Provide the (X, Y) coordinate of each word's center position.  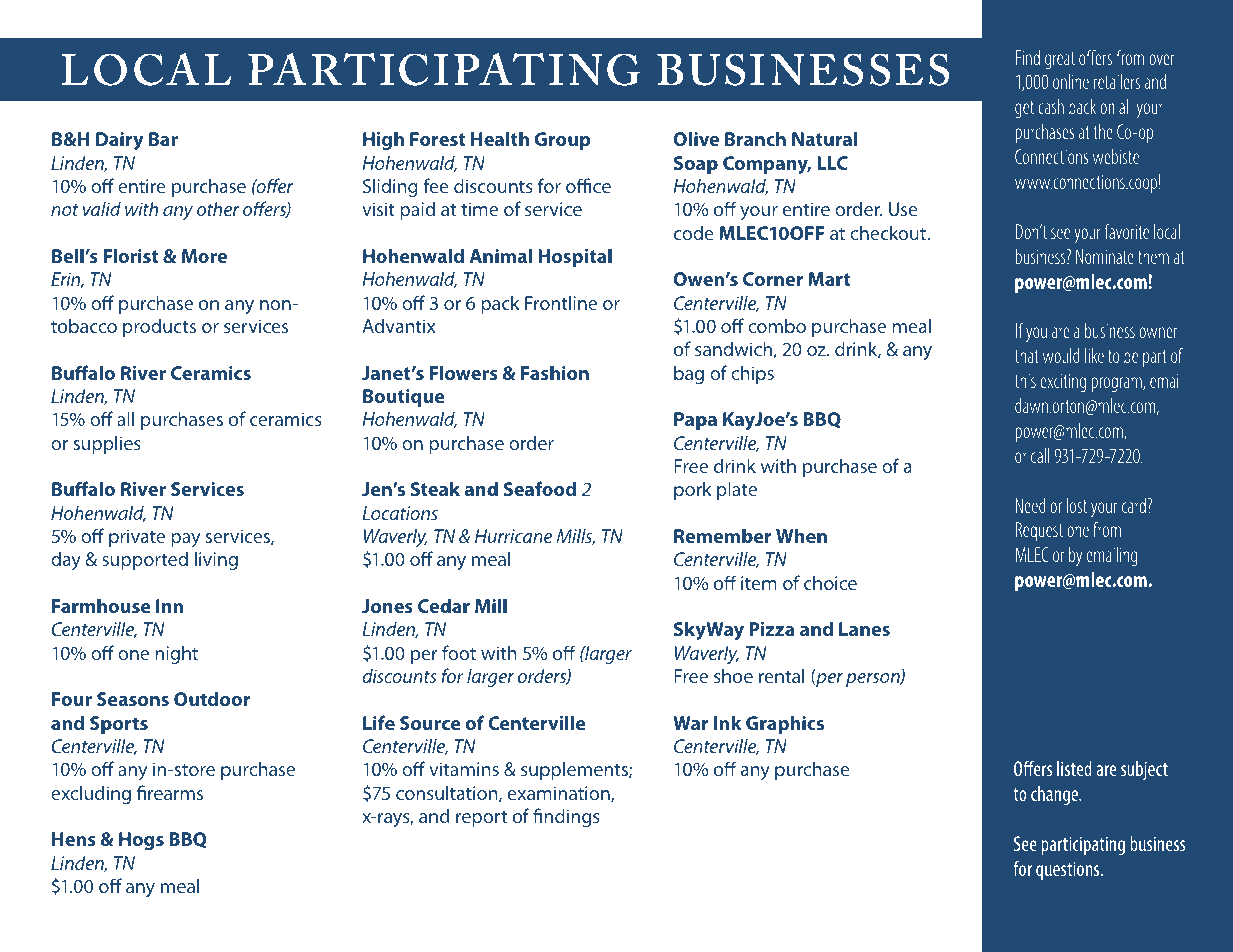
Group (563, 141)
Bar (163, 139)
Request (1039, 531)
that (1027, 355)
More (204, 256)
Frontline (561, 302)
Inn (169, 606)
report (481, 818)
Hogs (141, 841)
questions (1069, 871)
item (759, 583)
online (1071, 81)
